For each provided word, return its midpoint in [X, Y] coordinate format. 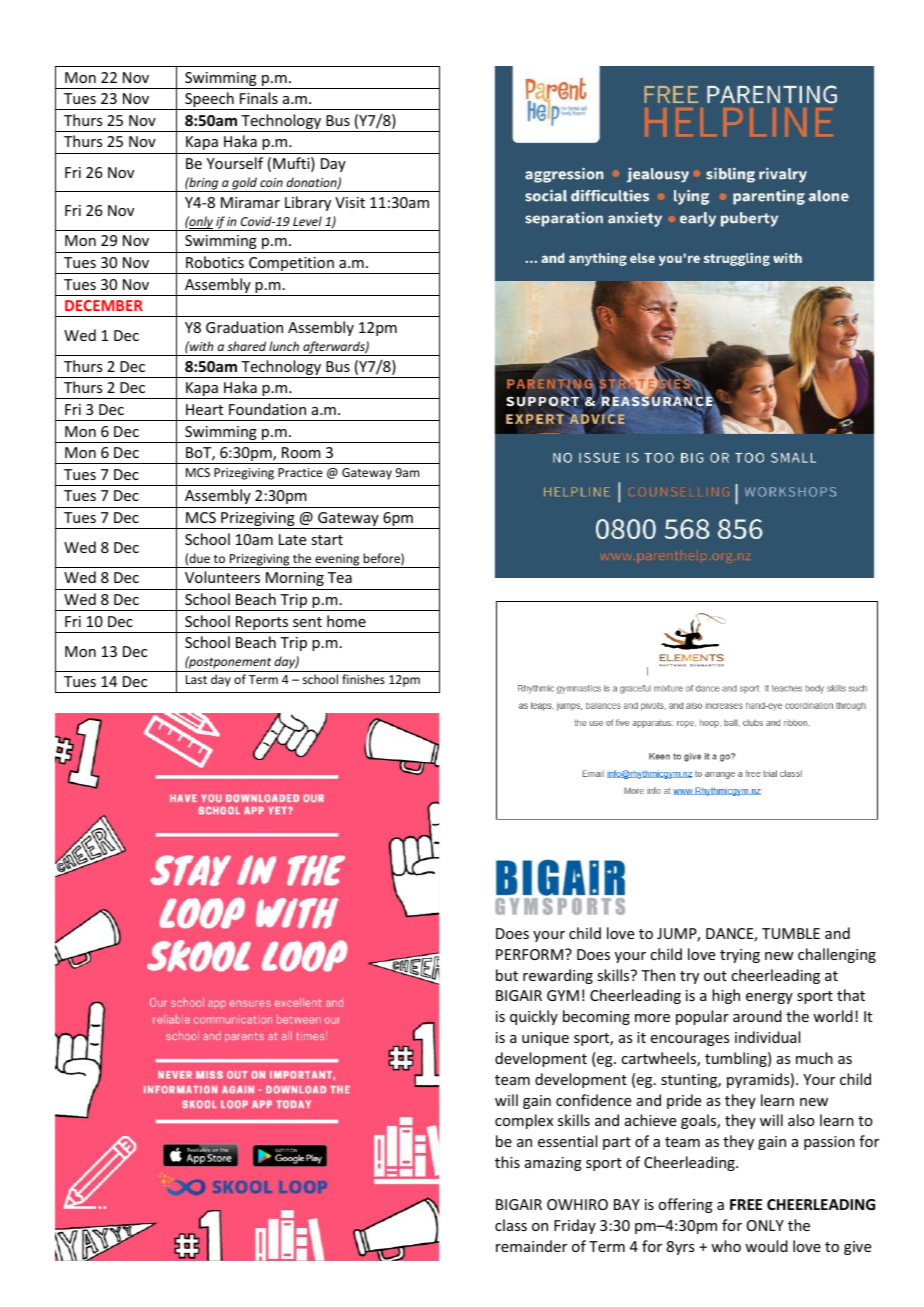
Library [308, 203]
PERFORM [529, 954]
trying [740, 956]
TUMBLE [791, 933]
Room [301, 452]
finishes [363, 679]
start [327, 540]
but [507, 975]
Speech [209, 101]
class [511, 1225]
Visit [350, 202]
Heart [204, 409]
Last [196, 679]
